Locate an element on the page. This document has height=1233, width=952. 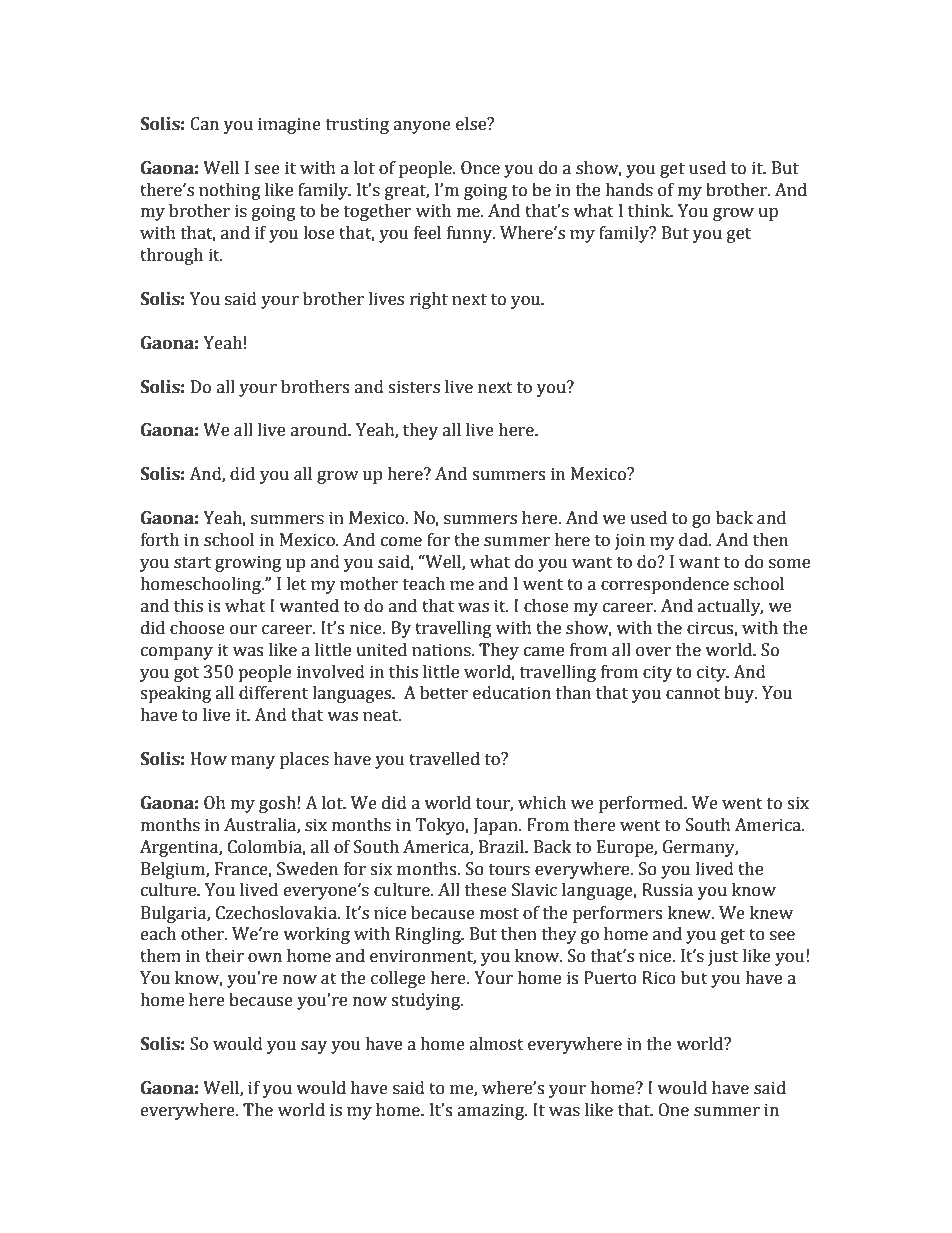
amazing is located at coordinates (492, 1111).
